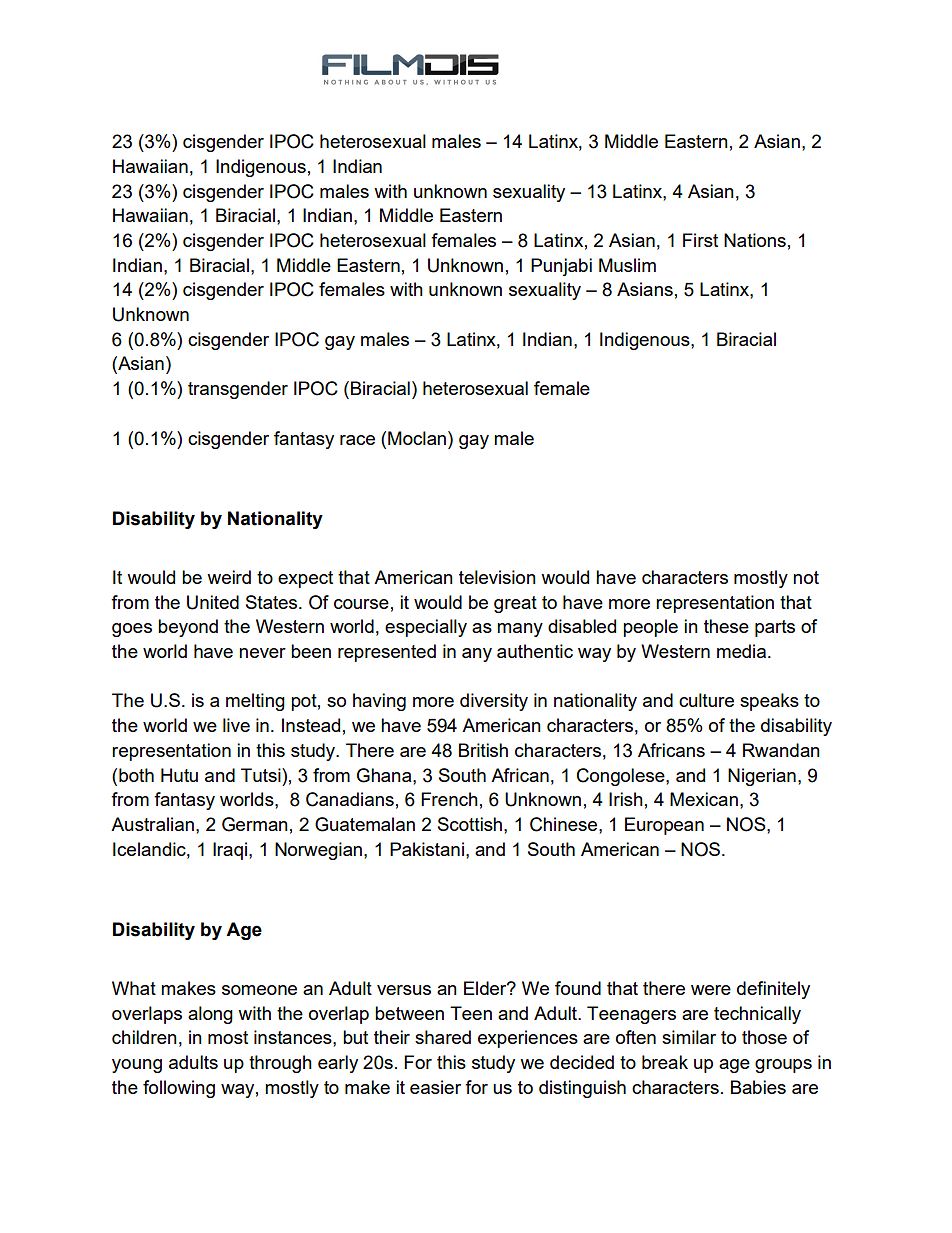 This screenshot has width=952, height=1233. I want to click on media, so click(741, 651).
